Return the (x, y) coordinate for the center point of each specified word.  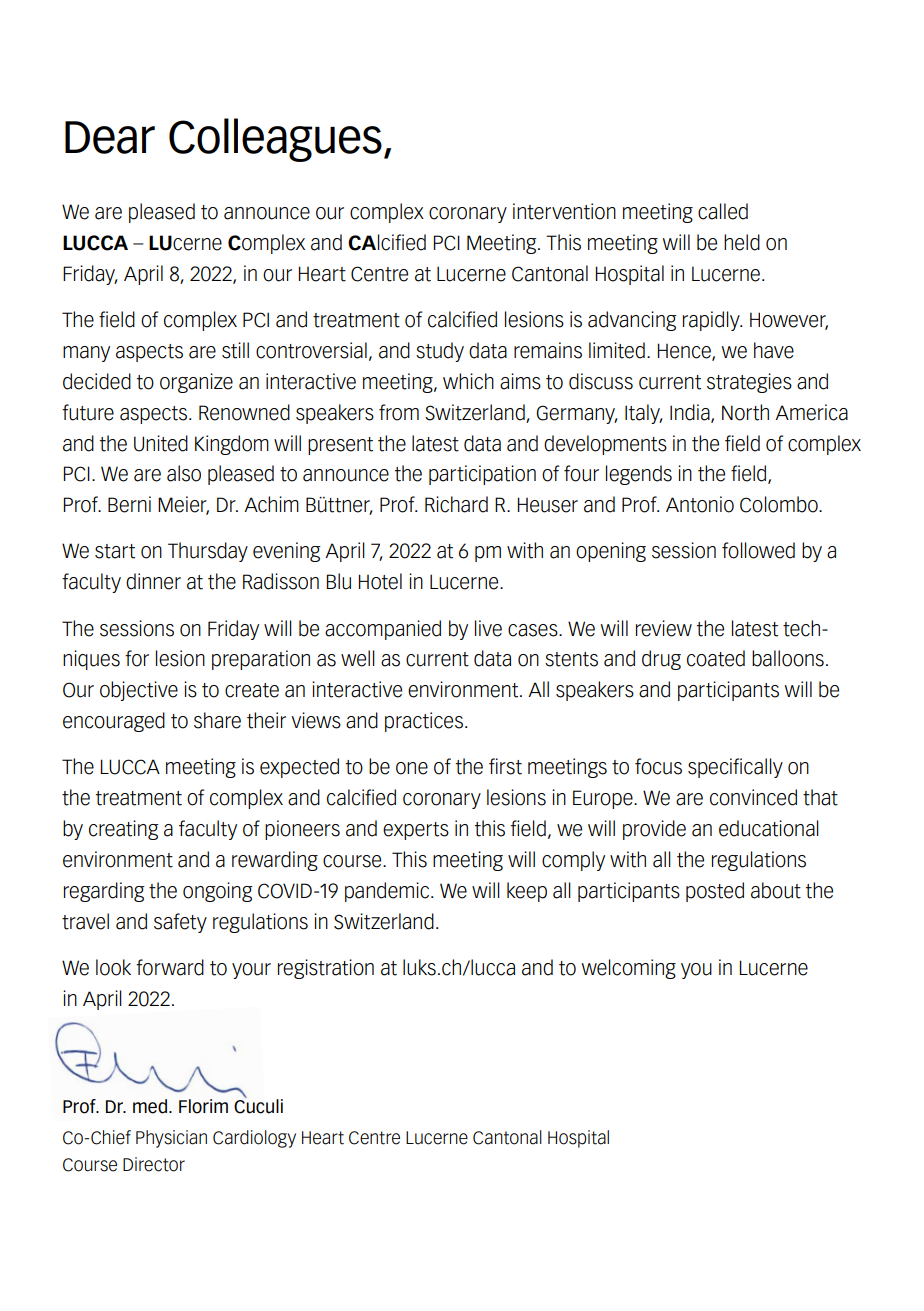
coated (716, 658)
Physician (171, 1139)
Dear (110, 137)
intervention (564, 211)
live (488, 628)
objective (139, 691)
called (723, 211)
